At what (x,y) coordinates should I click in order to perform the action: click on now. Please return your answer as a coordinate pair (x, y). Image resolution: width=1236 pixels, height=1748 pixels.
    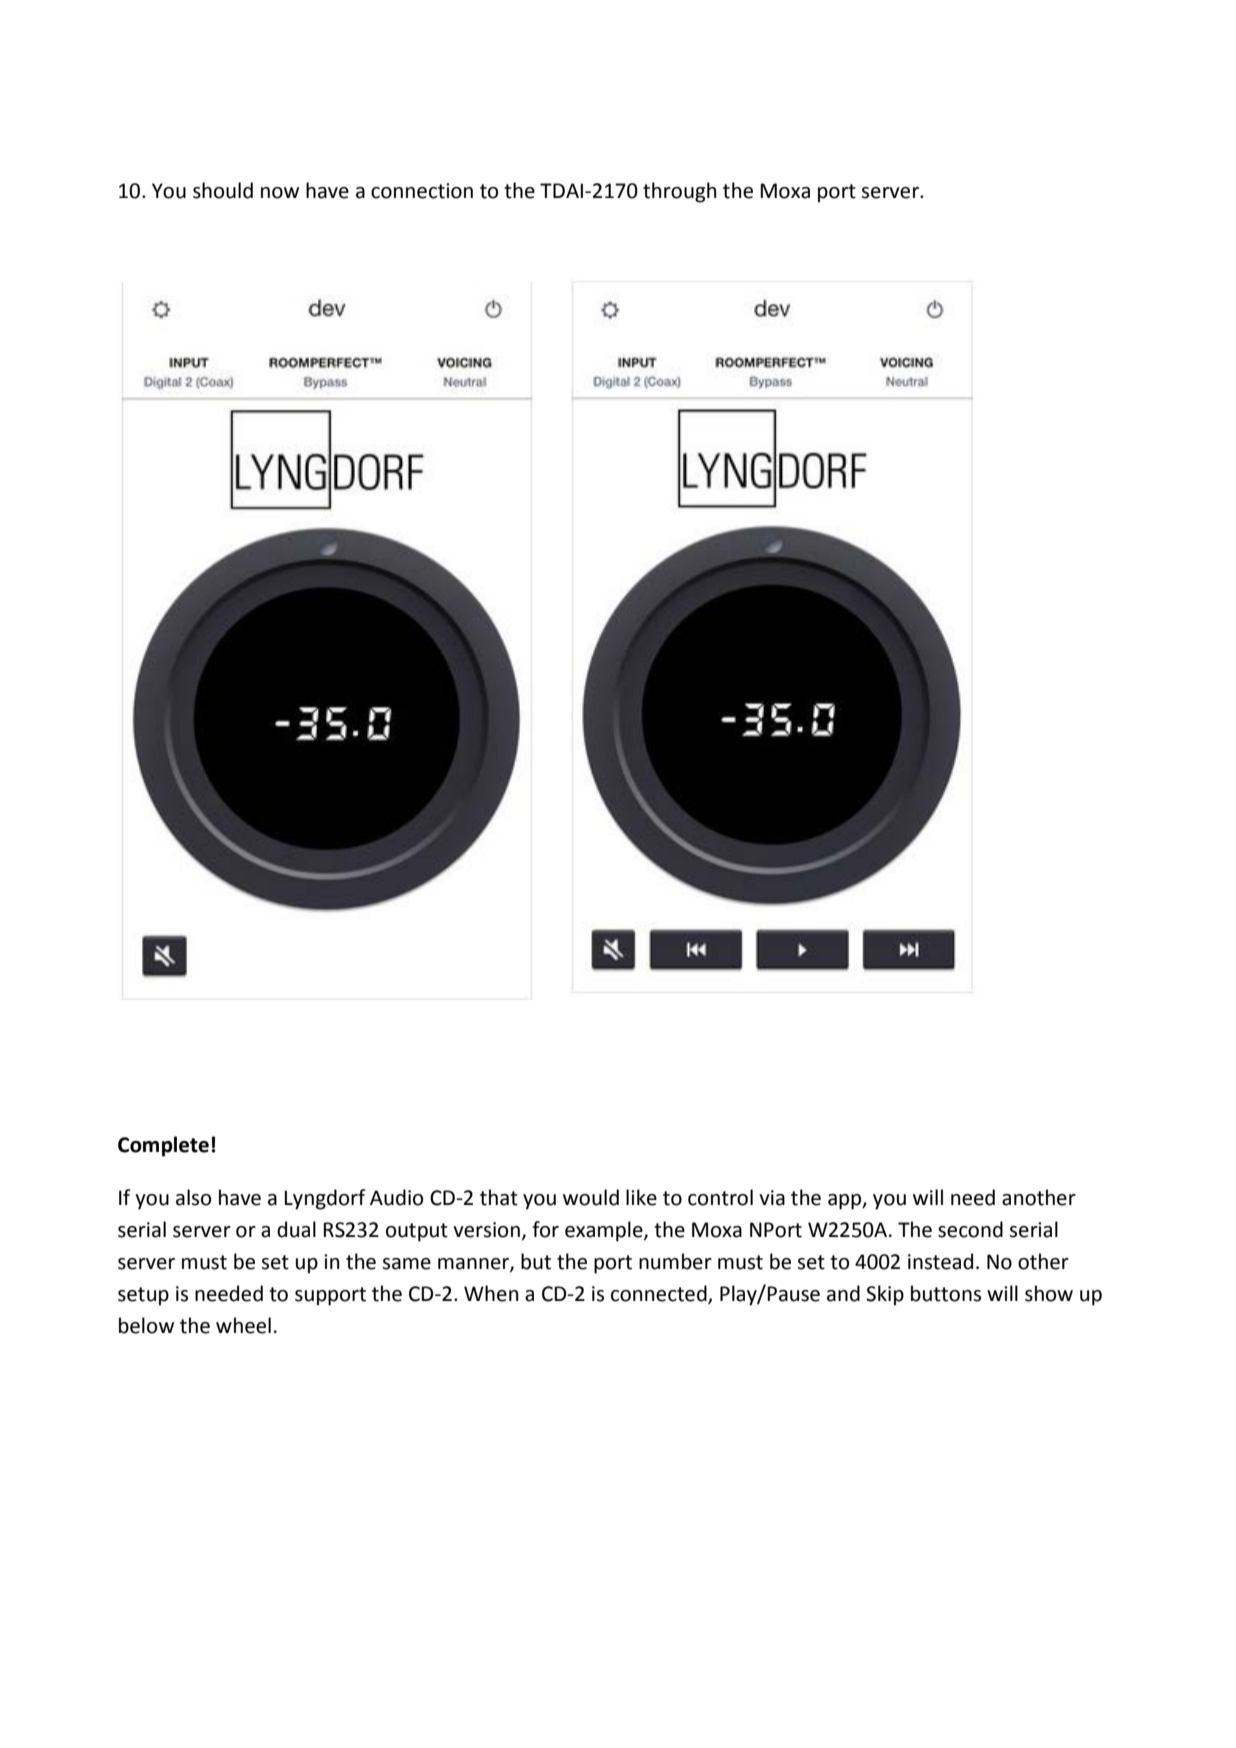
    Looking at the image, I should click on (280, 193).
